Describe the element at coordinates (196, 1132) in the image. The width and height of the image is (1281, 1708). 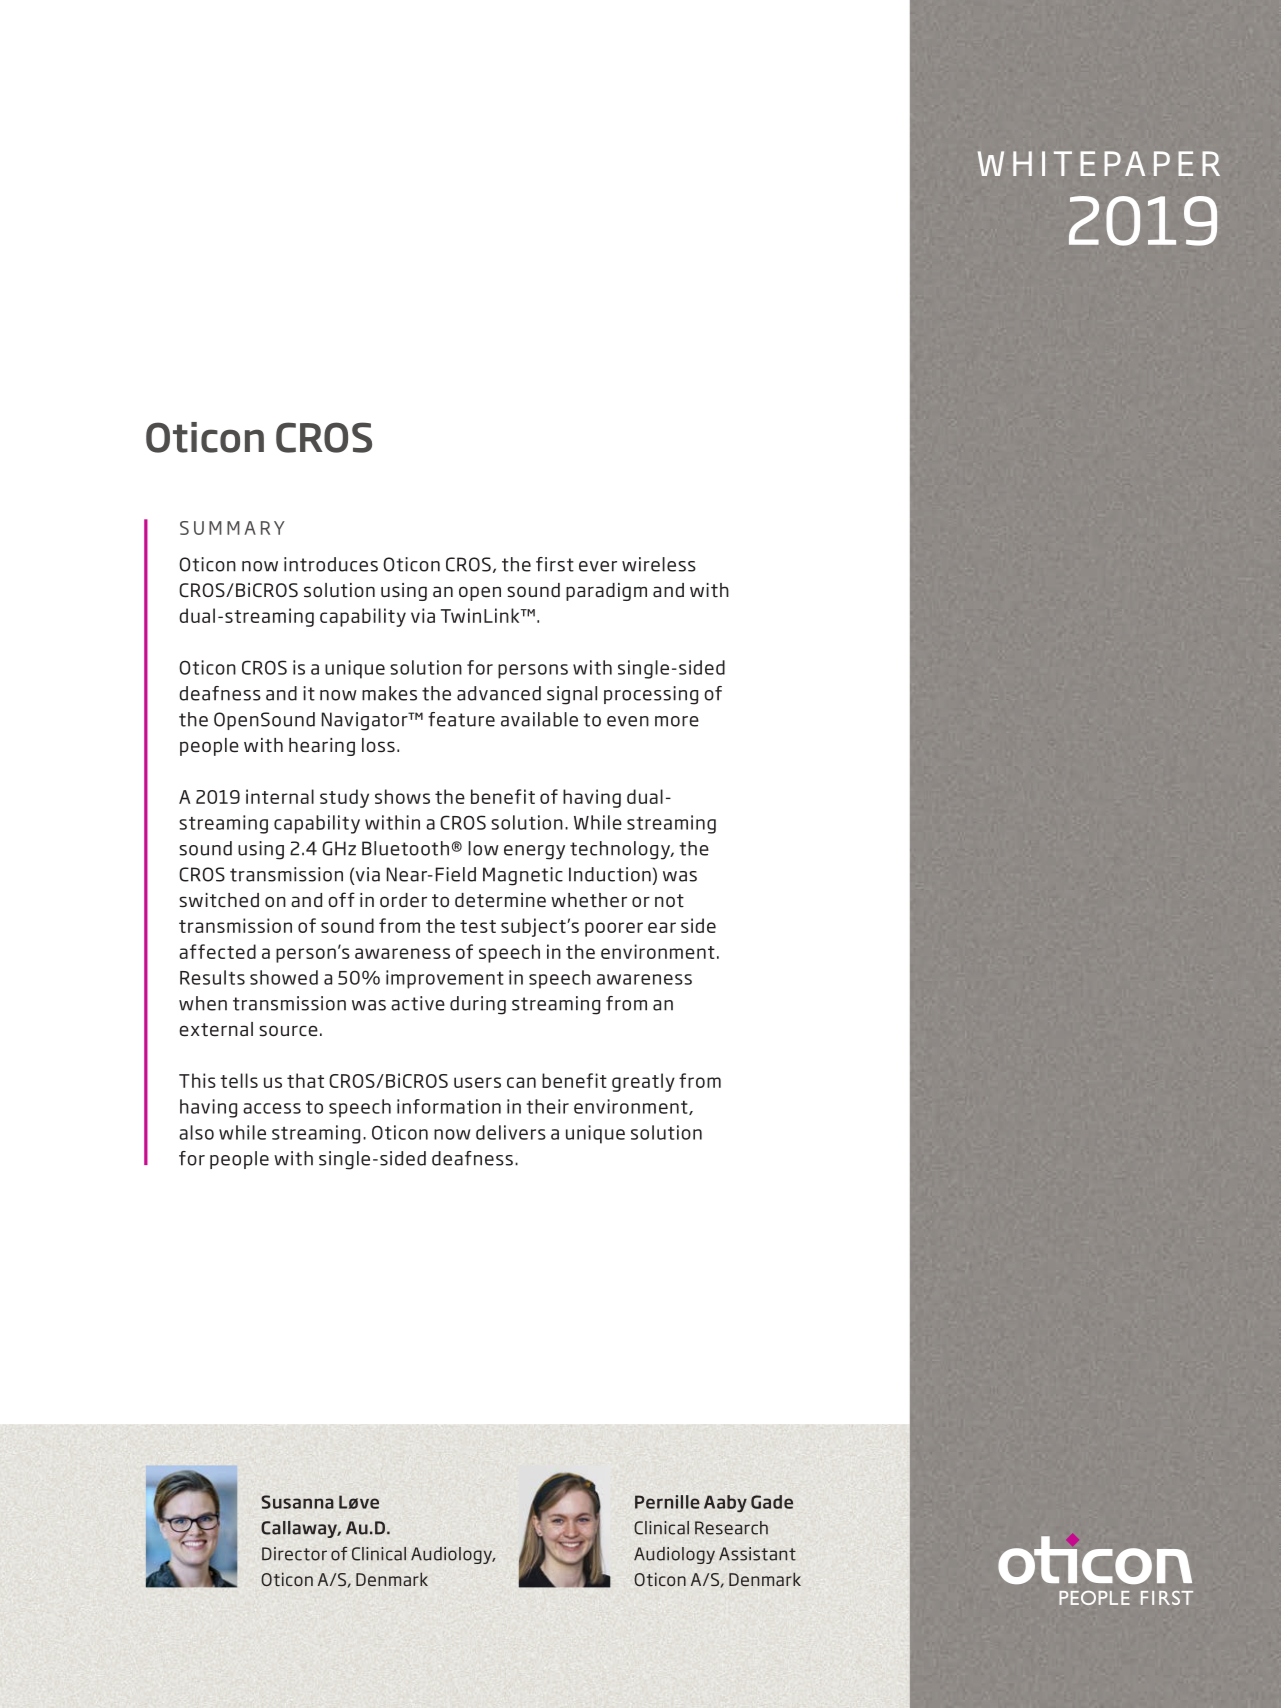
I see `also` at that location.
